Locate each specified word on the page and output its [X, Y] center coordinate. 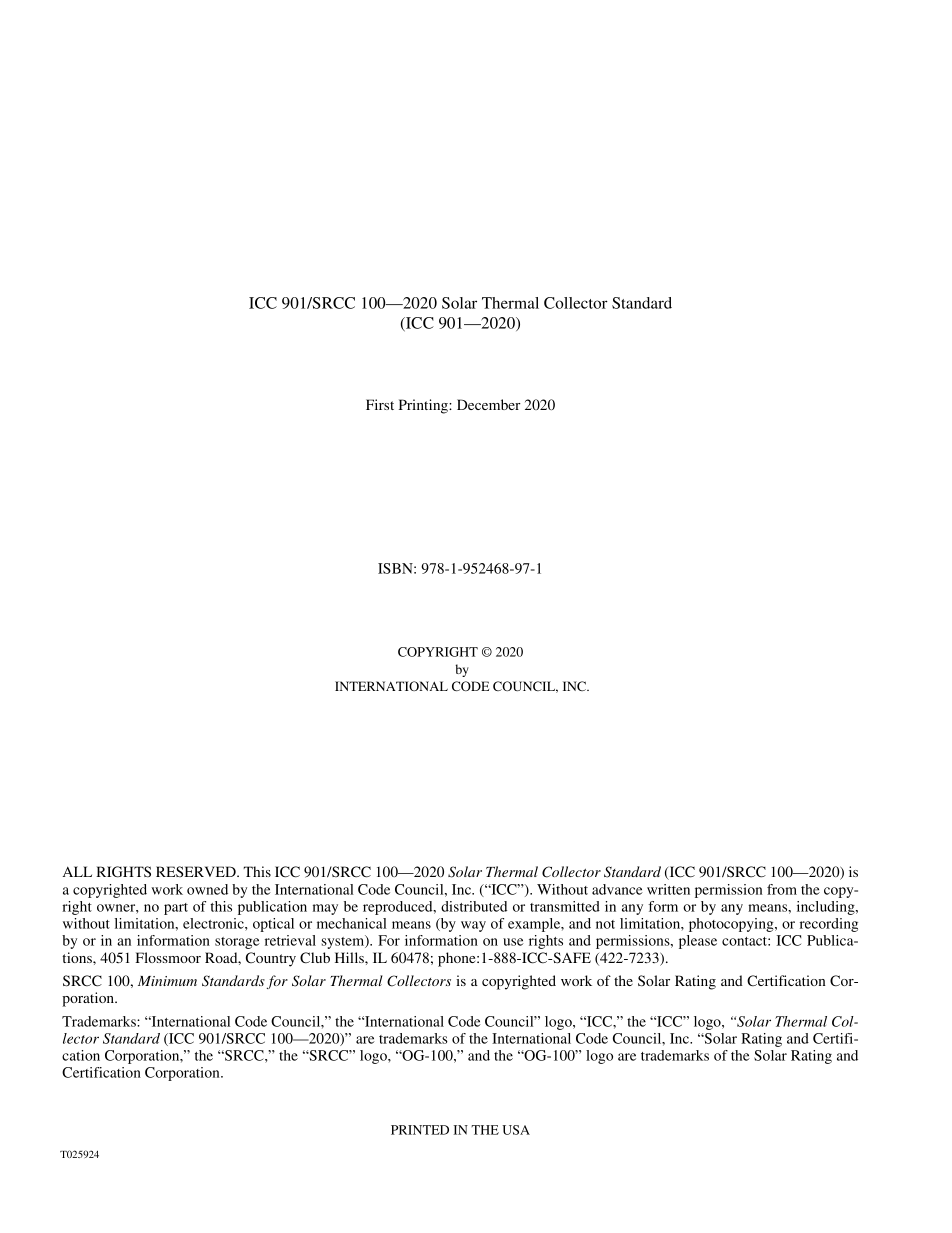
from [782, 889]
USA [516, 1130]
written [668, 889]
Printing [424, 406]
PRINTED [420, 1130]
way [473, 926]
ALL [77, 871]
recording [829, 925]
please [698, 942]
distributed [474, 906]
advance [617, 889]
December [489, 404]
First [380, 404]
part [176, 909]
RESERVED [197, 871]
